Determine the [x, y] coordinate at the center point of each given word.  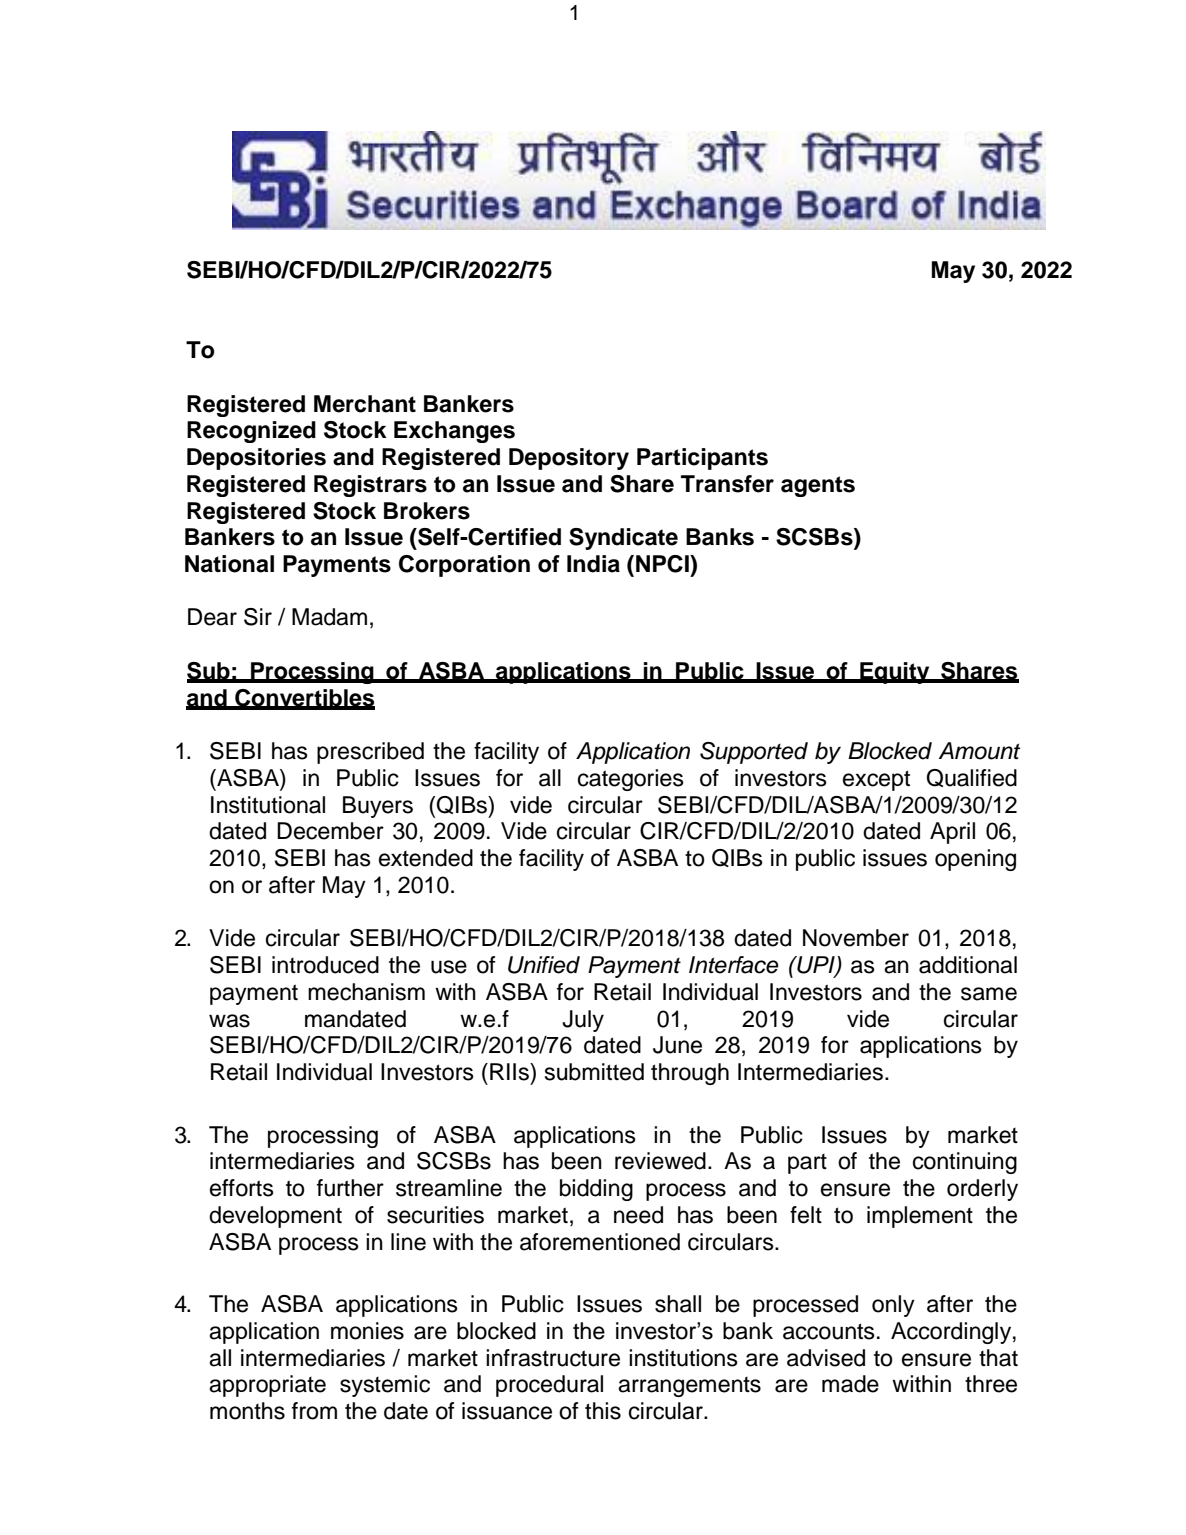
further [350, 1188]
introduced [325, 965]
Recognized [251, 432]
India [593, 564]
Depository [569, 459]
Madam [329, 617]
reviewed [660, 1161]
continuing [965, 1163]
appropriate [267, 1386]
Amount [979, 751]
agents [818, 486]
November [856, 938]
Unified [544, 965]
